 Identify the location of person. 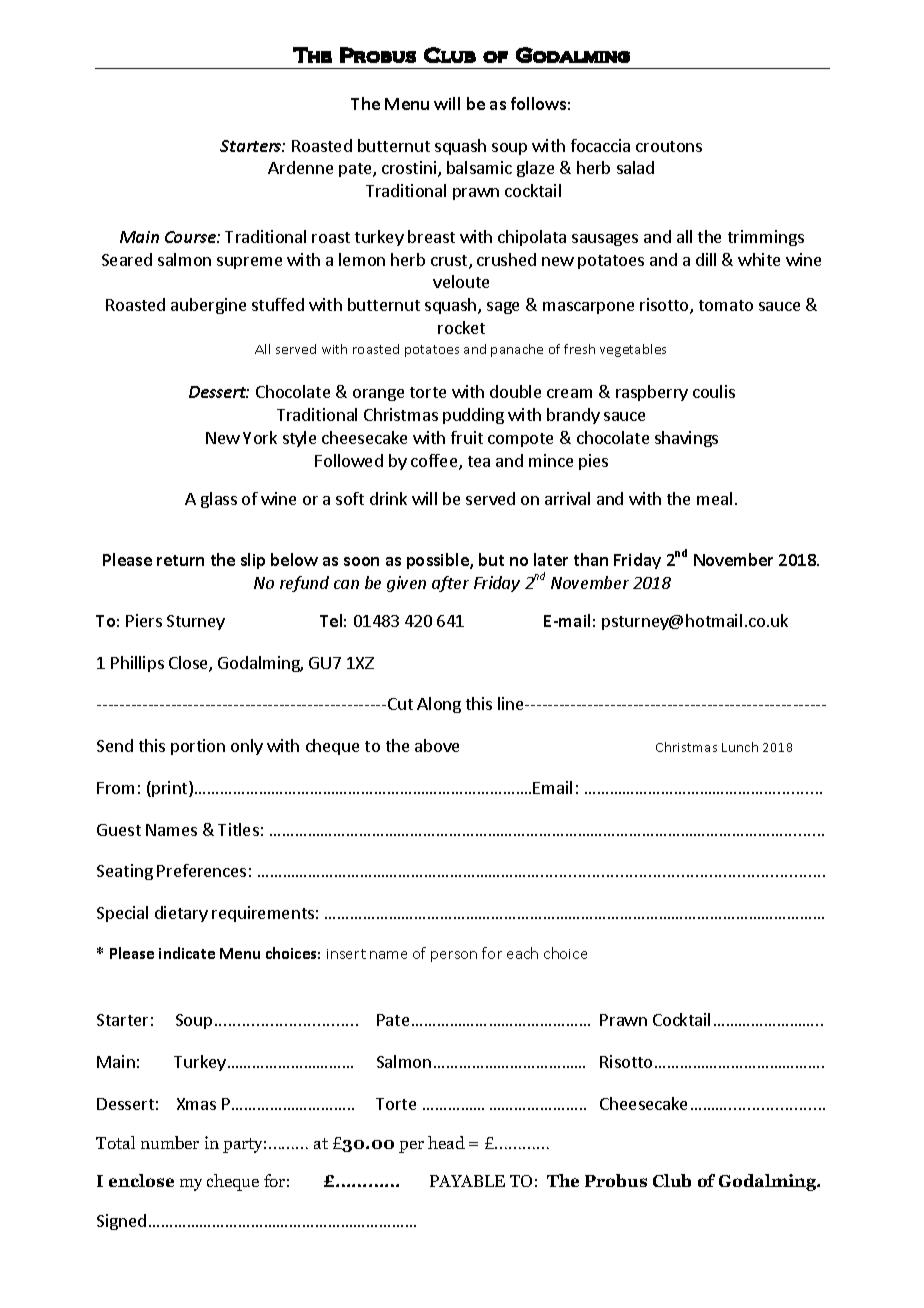
(454, 956).
